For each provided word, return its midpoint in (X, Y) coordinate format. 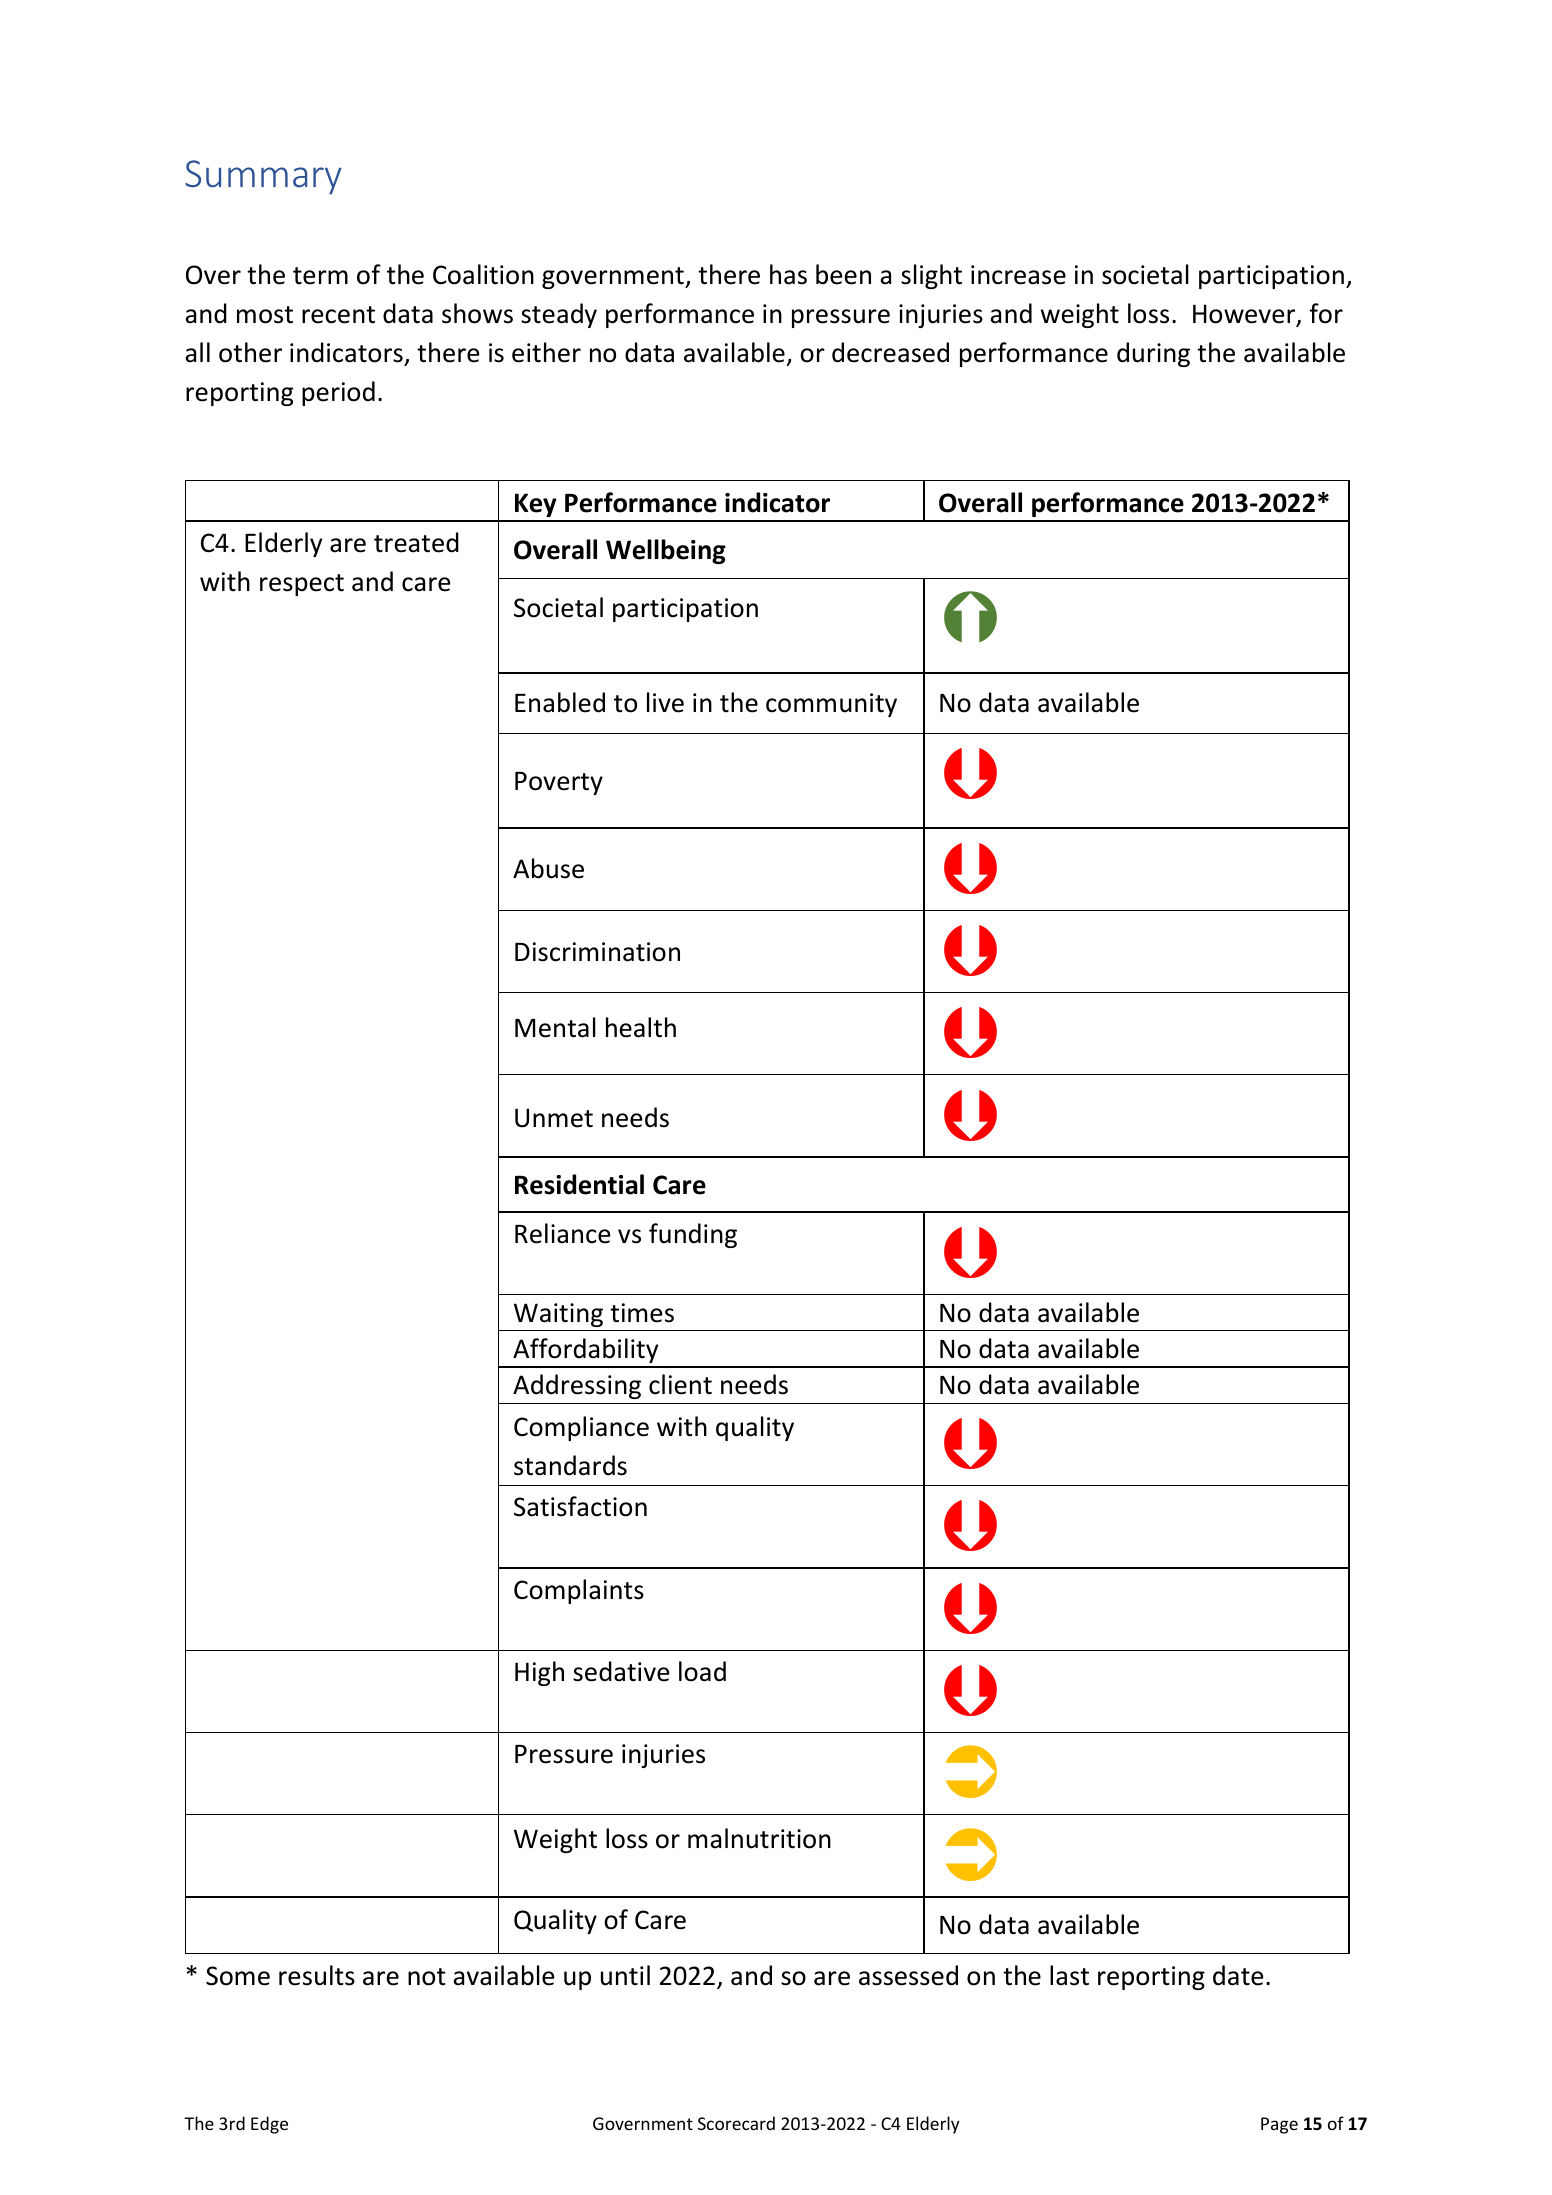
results (317, 1975)
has (788, 274)
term (320, 276)
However (1245, 315)
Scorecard (736, 2123)
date (1238, 1975)
